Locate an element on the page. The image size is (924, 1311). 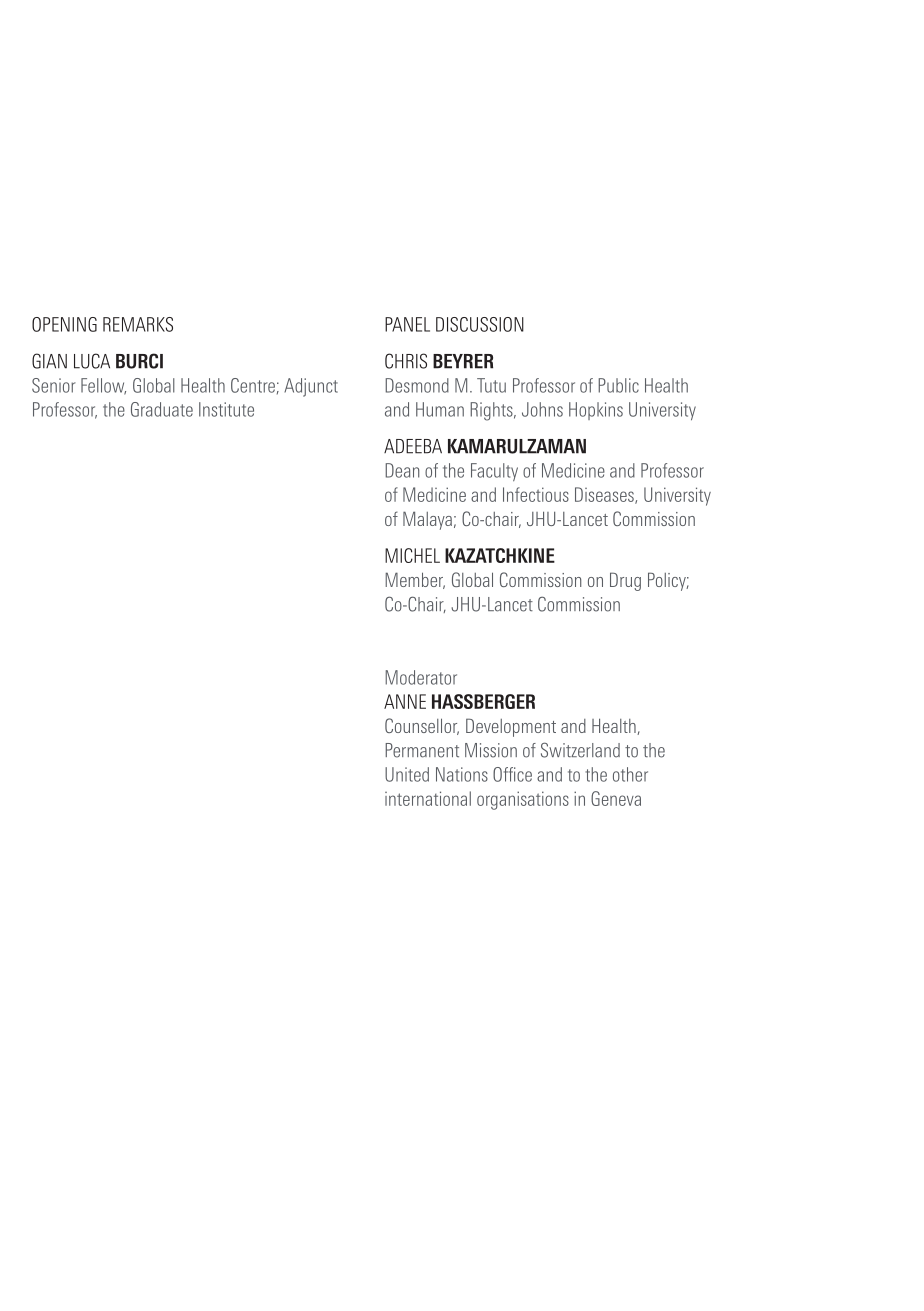
REMARKS is located at coordinates (138, 324).
